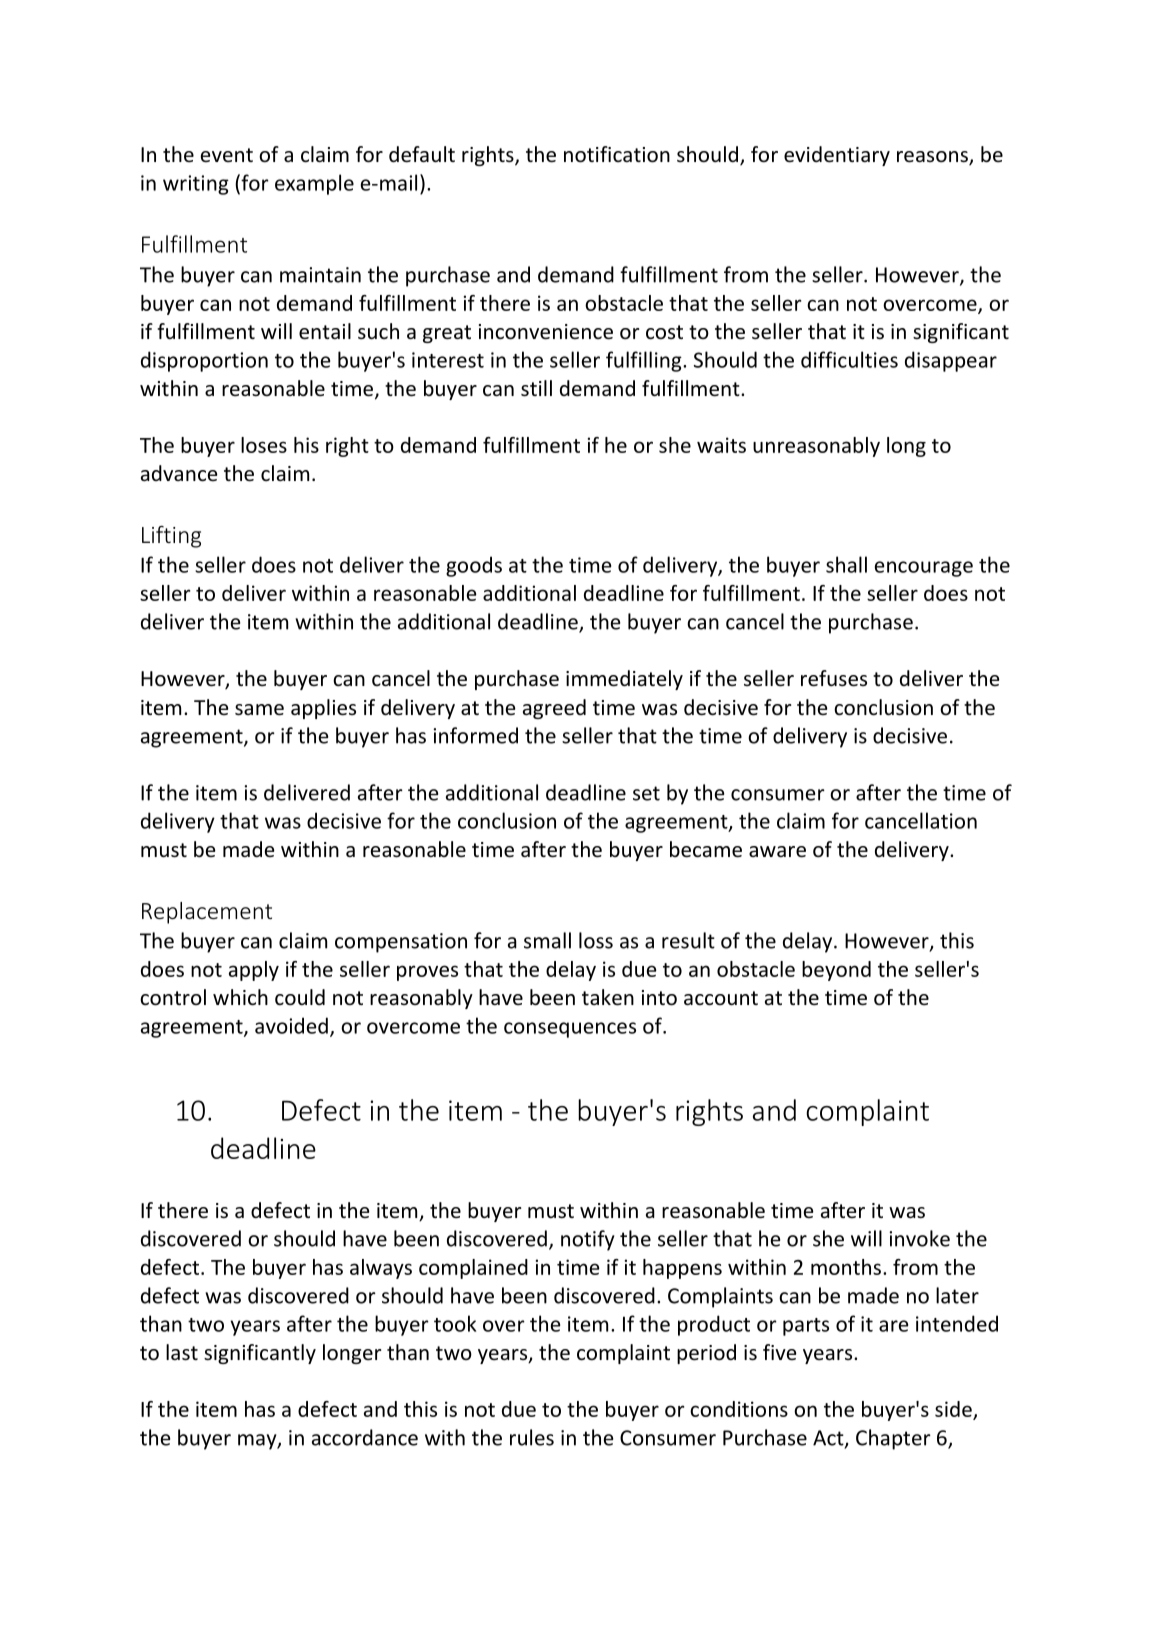  Describe the element at coordinates (777, 852) in the document. I see `aware` at that location.
